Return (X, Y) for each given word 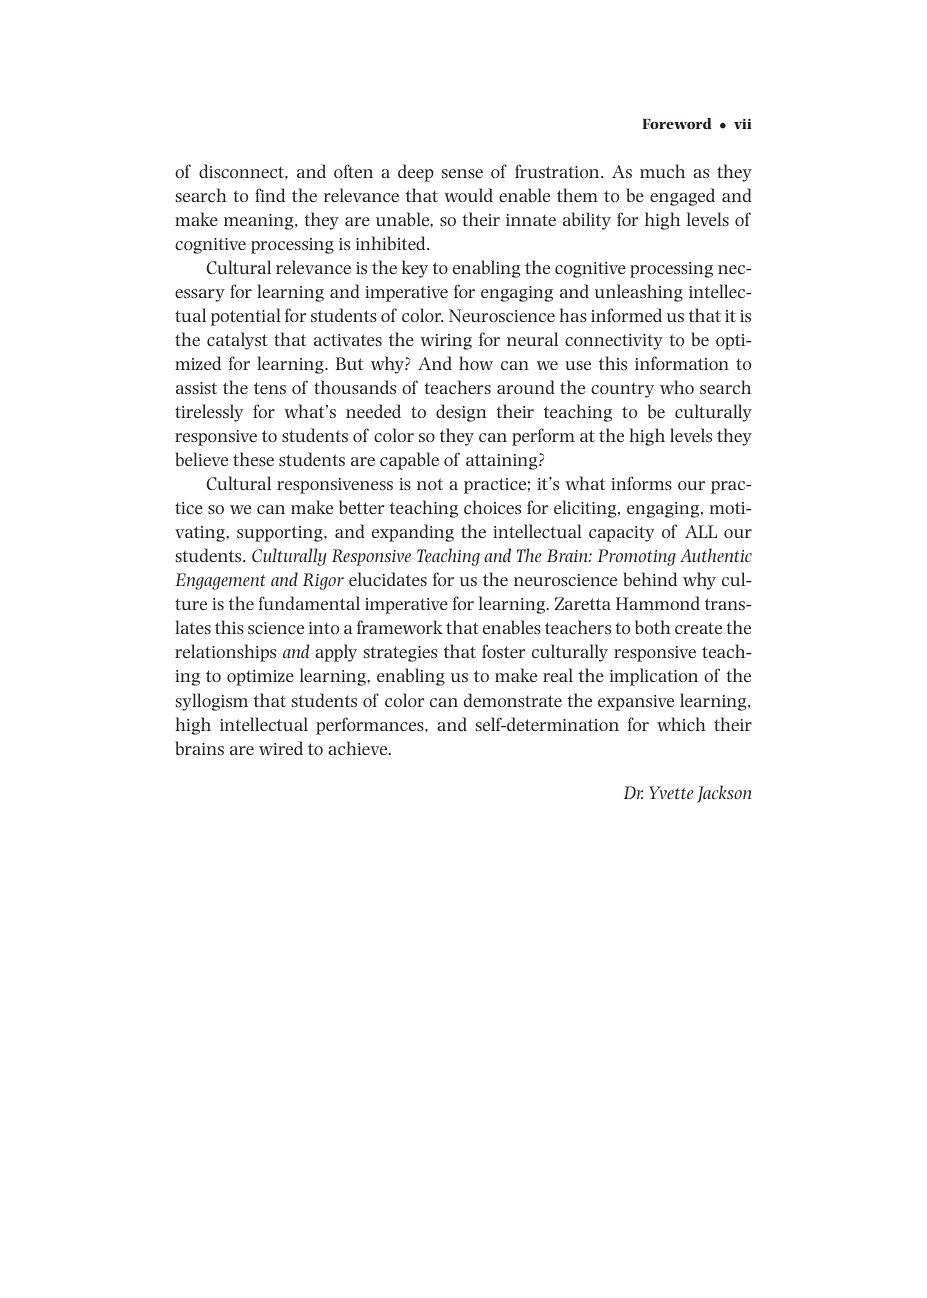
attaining (503, 462)
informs (641, 483)
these (253, 459)
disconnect (242, 171)
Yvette (671, 792)
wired (281, 748)
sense (462, 173)
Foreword (677, 123)
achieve (359, 748)
